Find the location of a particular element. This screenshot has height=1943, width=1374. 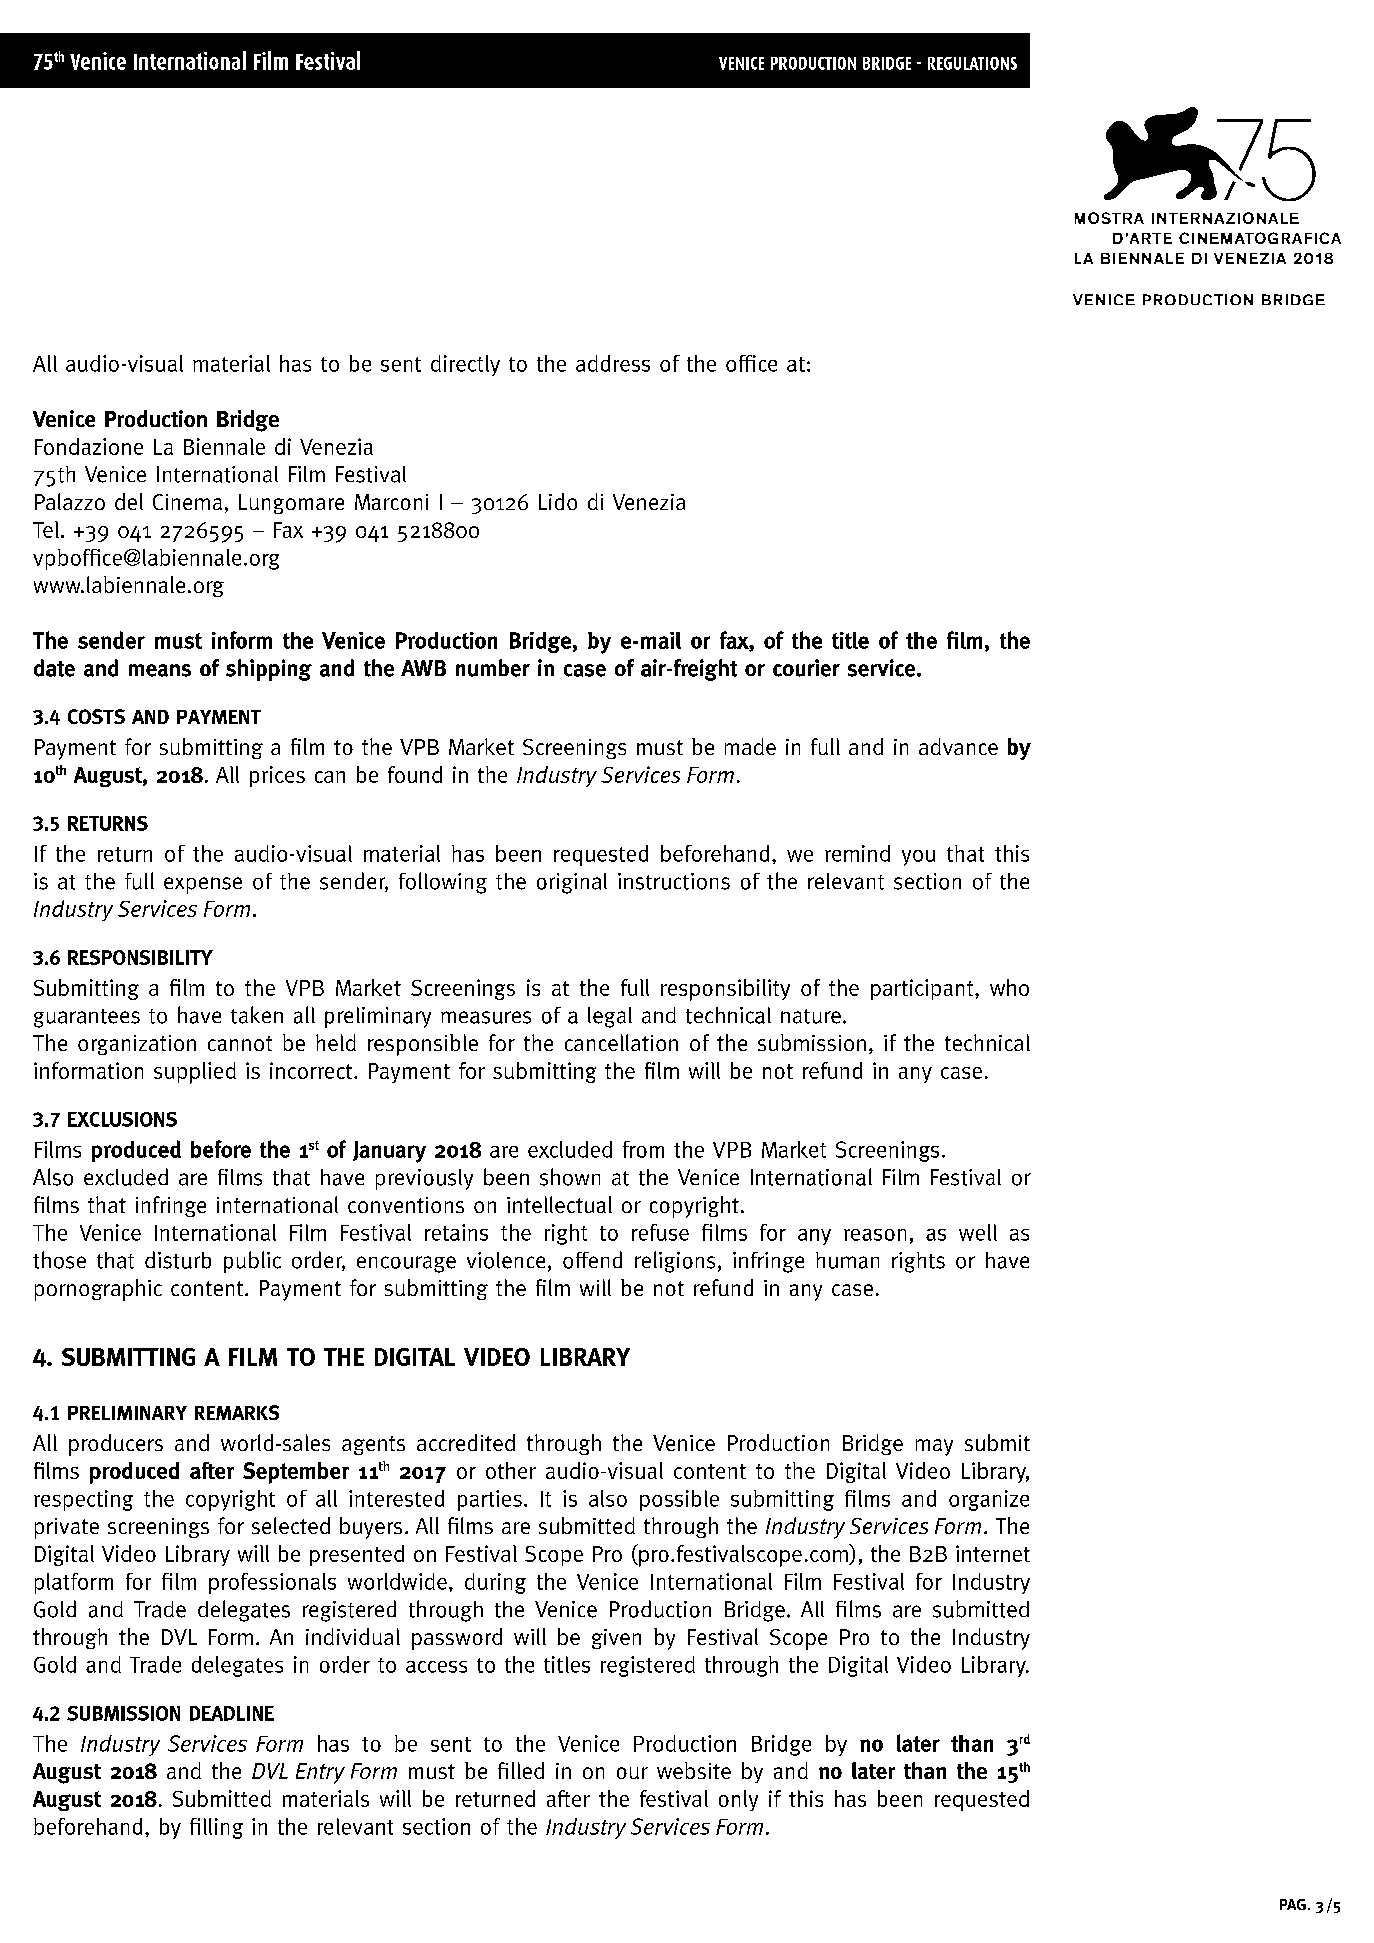

legal is located at coordinates (610, 1017).
